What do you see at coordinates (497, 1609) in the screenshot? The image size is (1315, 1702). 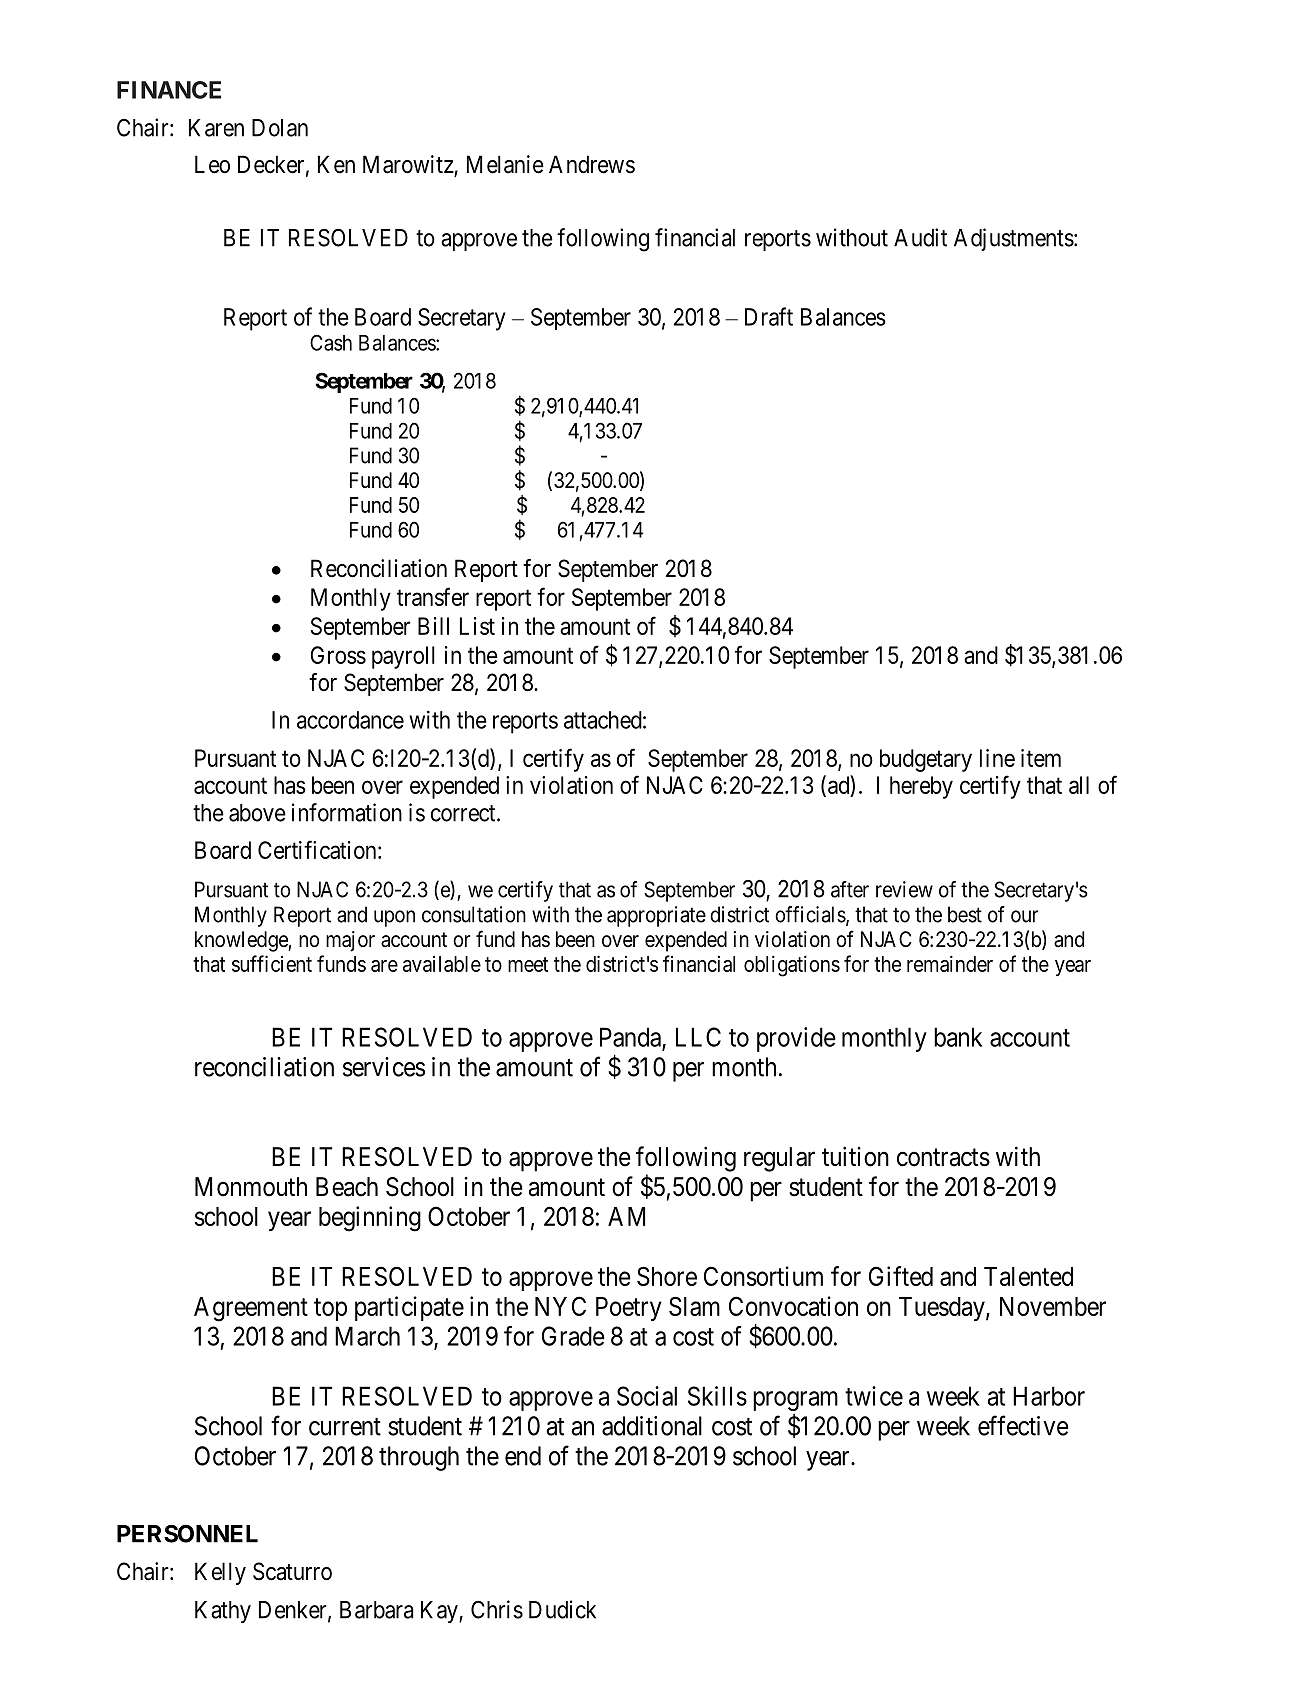 I see `Chris` at bounding box center [497, 1609].
